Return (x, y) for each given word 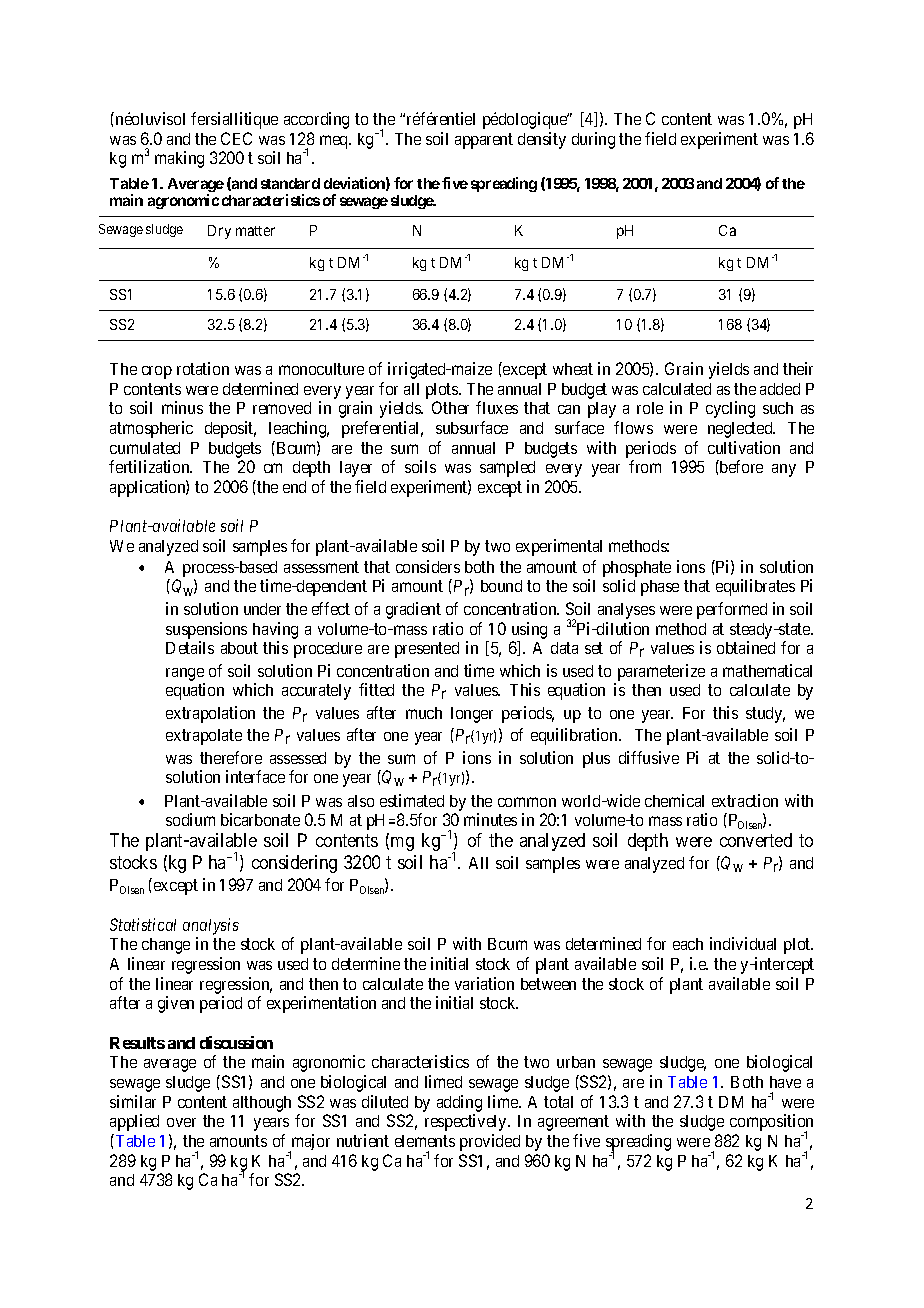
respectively (467, 1122)
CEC (236, 138)
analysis (211, 926)
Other (450, 407)
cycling (730, 409)
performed (732, 610)
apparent (484, 141)
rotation (203, 368)
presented (427, 650)
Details (190, 647)
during (593, 140)
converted (756, 840)
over (181, 1122)
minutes (490, 819)
